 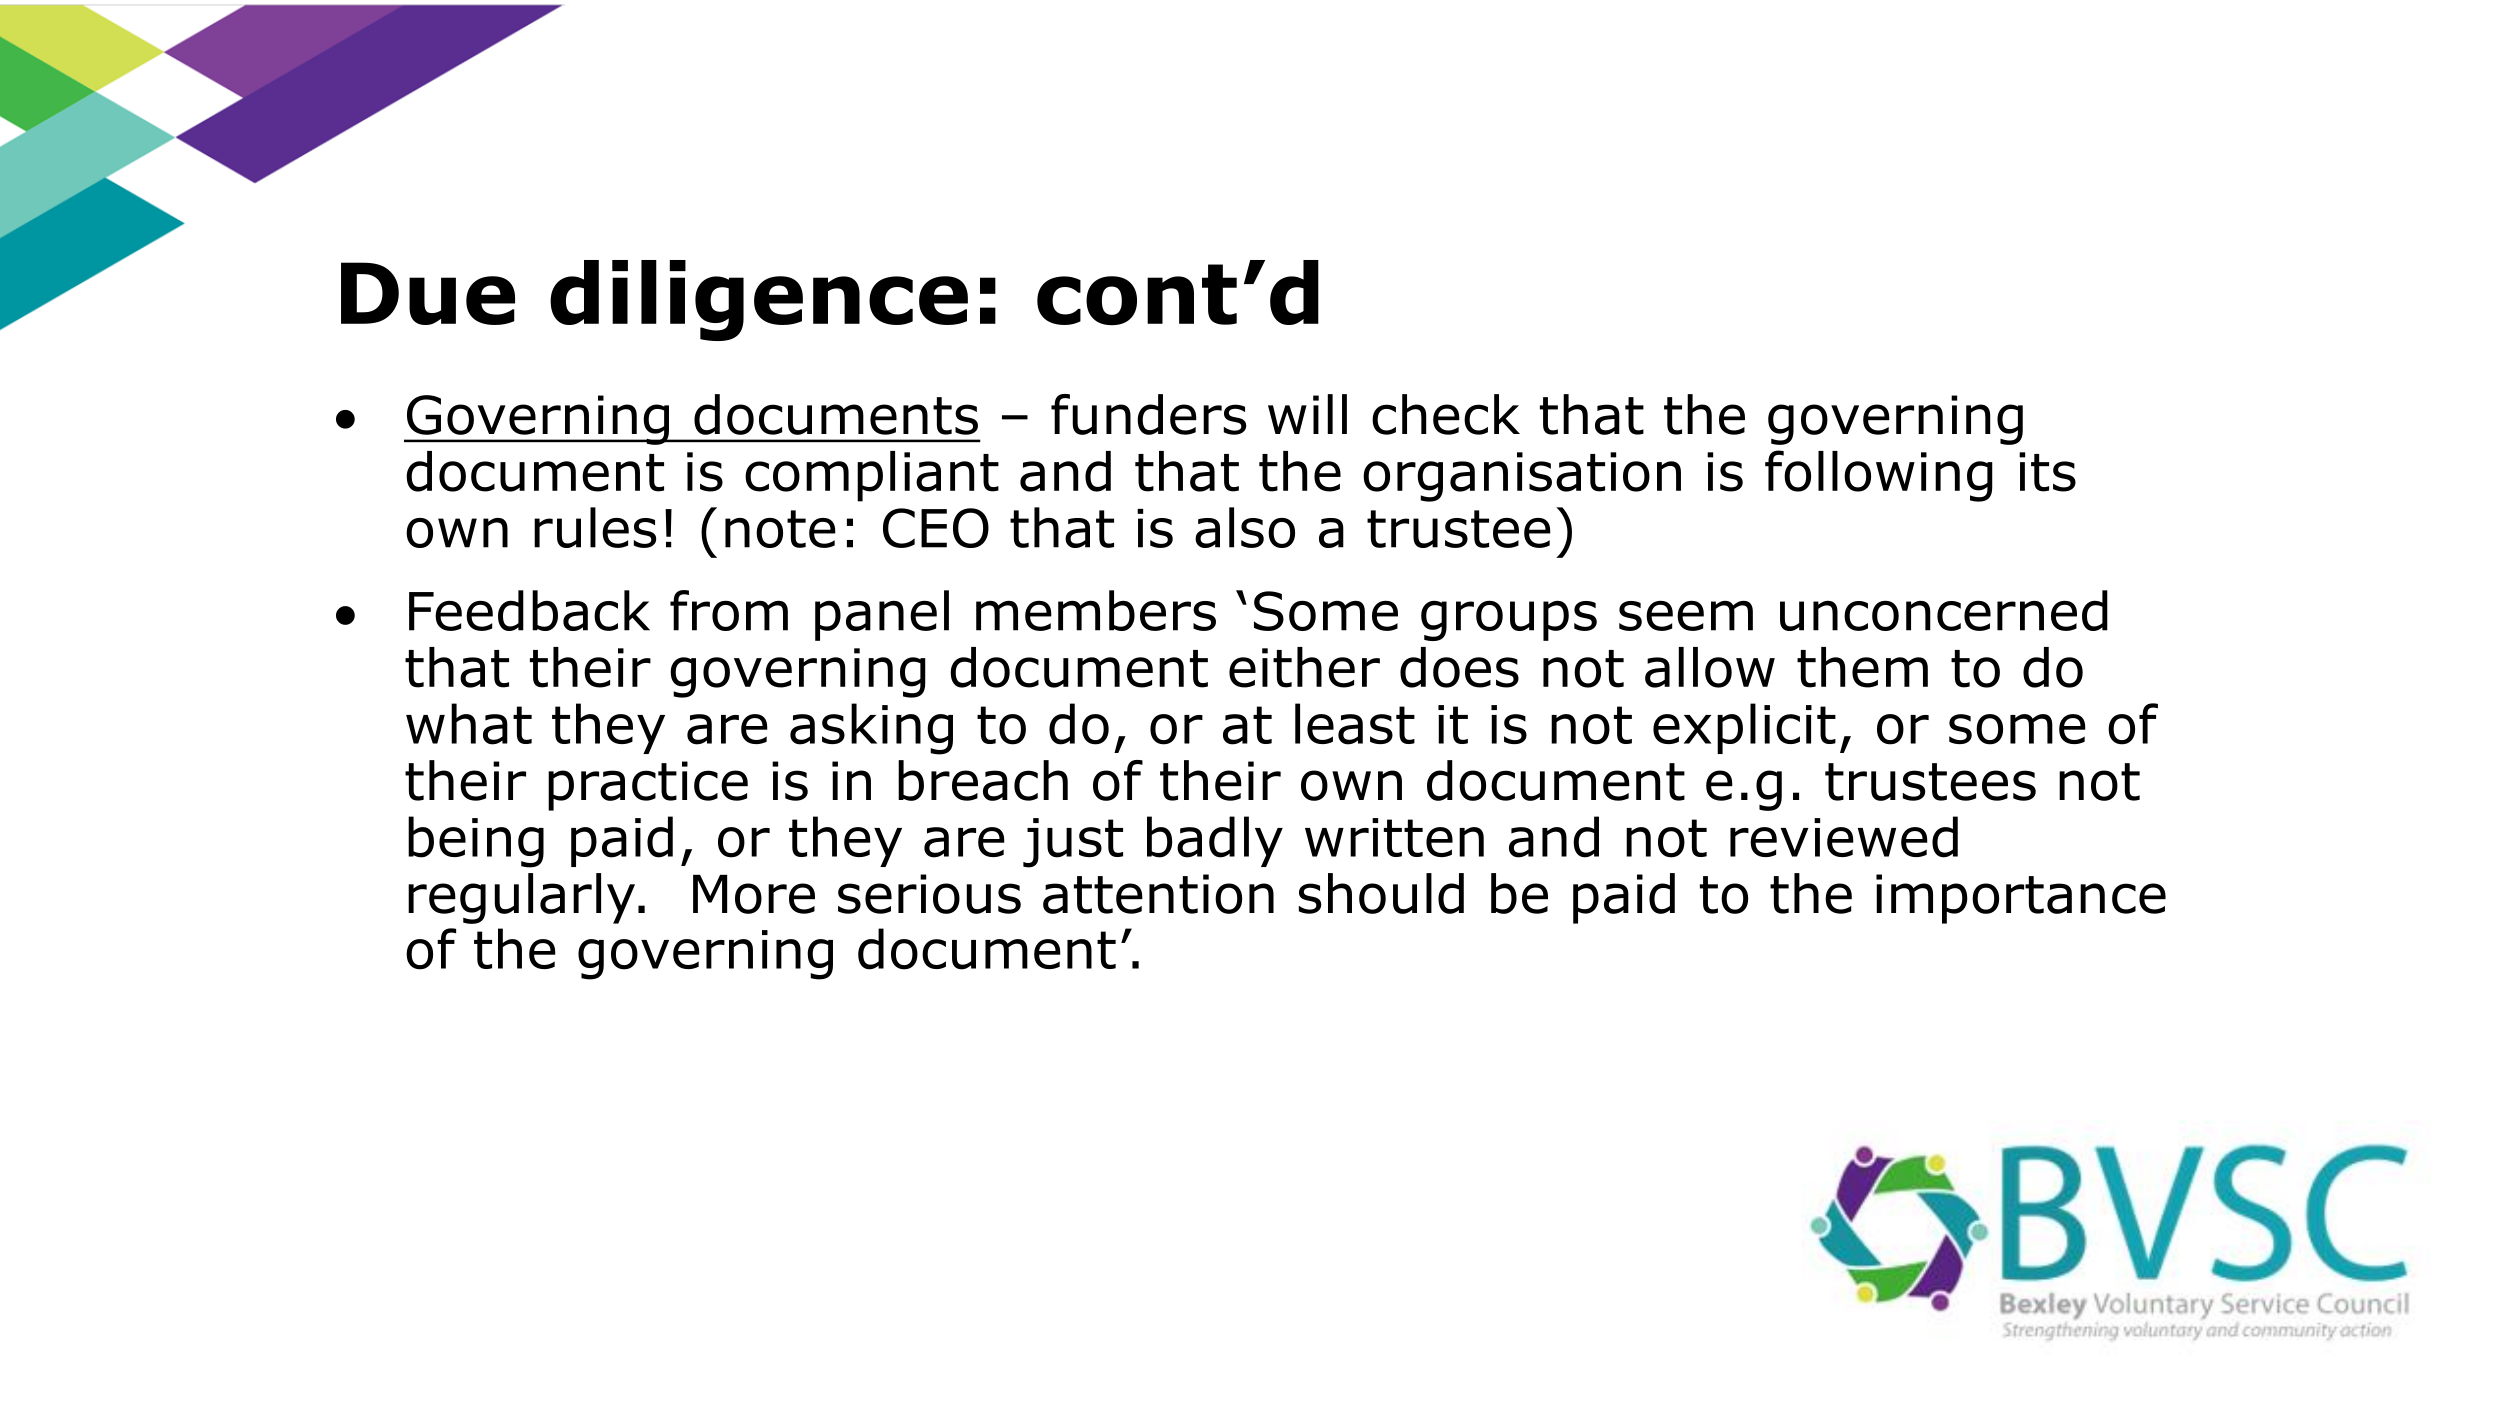 What do you see at coordinates (1446, 414) in the screenshot?
I see `check` at bounding box center [1446, 414].
